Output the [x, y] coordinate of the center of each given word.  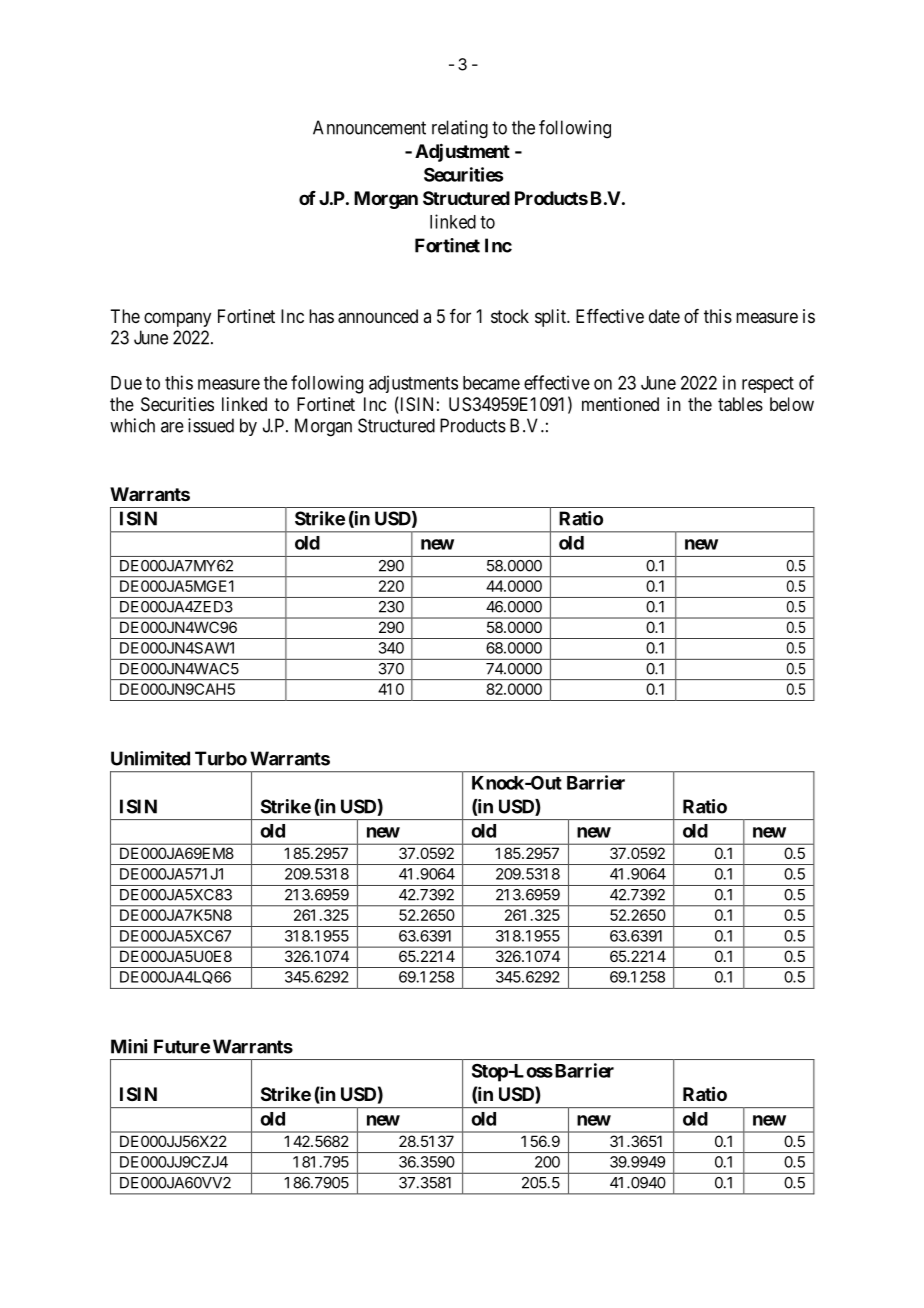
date [664, 316]
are [172, 427]
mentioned [620, 404]
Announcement [369, 127]
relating [460, 129]
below [792, 404]
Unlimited [150, 758]
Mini [129, 1046]
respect [768, 385]
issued [211, 425]
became [491, 383]
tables [740, 404]
